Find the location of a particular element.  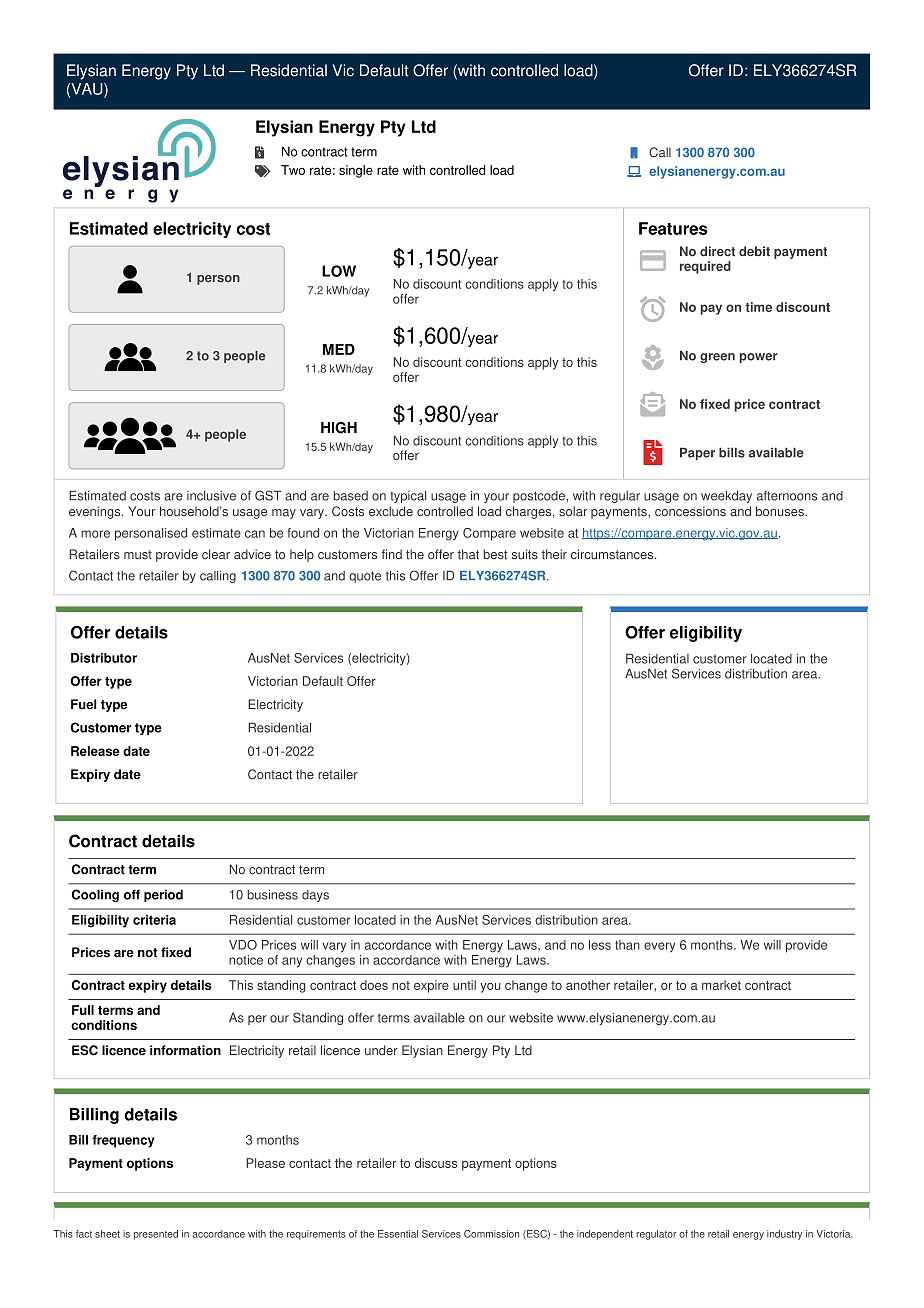

discuss is located at coordinates (436, 1163).
